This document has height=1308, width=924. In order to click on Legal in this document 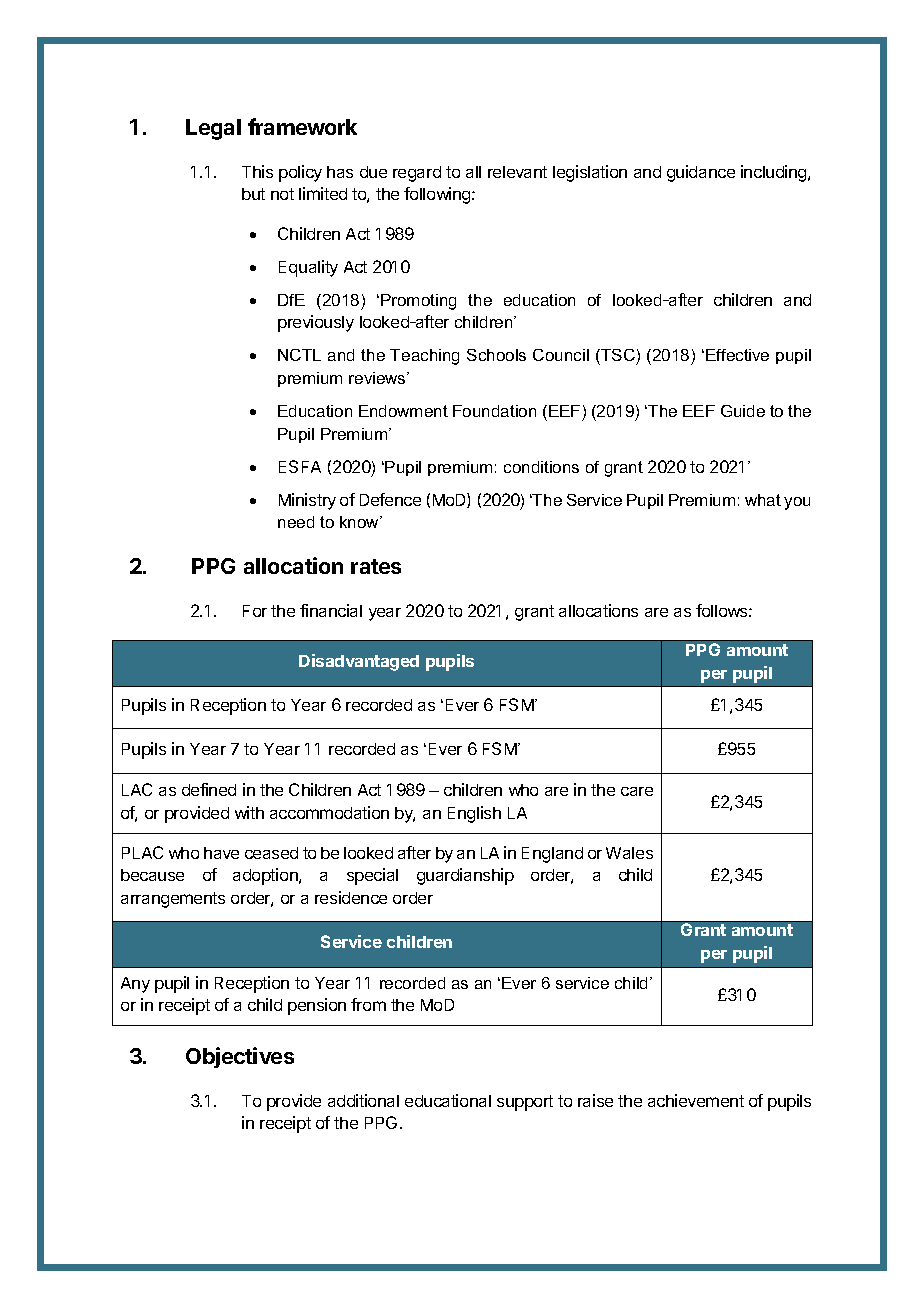, I will do `click(213, 129)`.
